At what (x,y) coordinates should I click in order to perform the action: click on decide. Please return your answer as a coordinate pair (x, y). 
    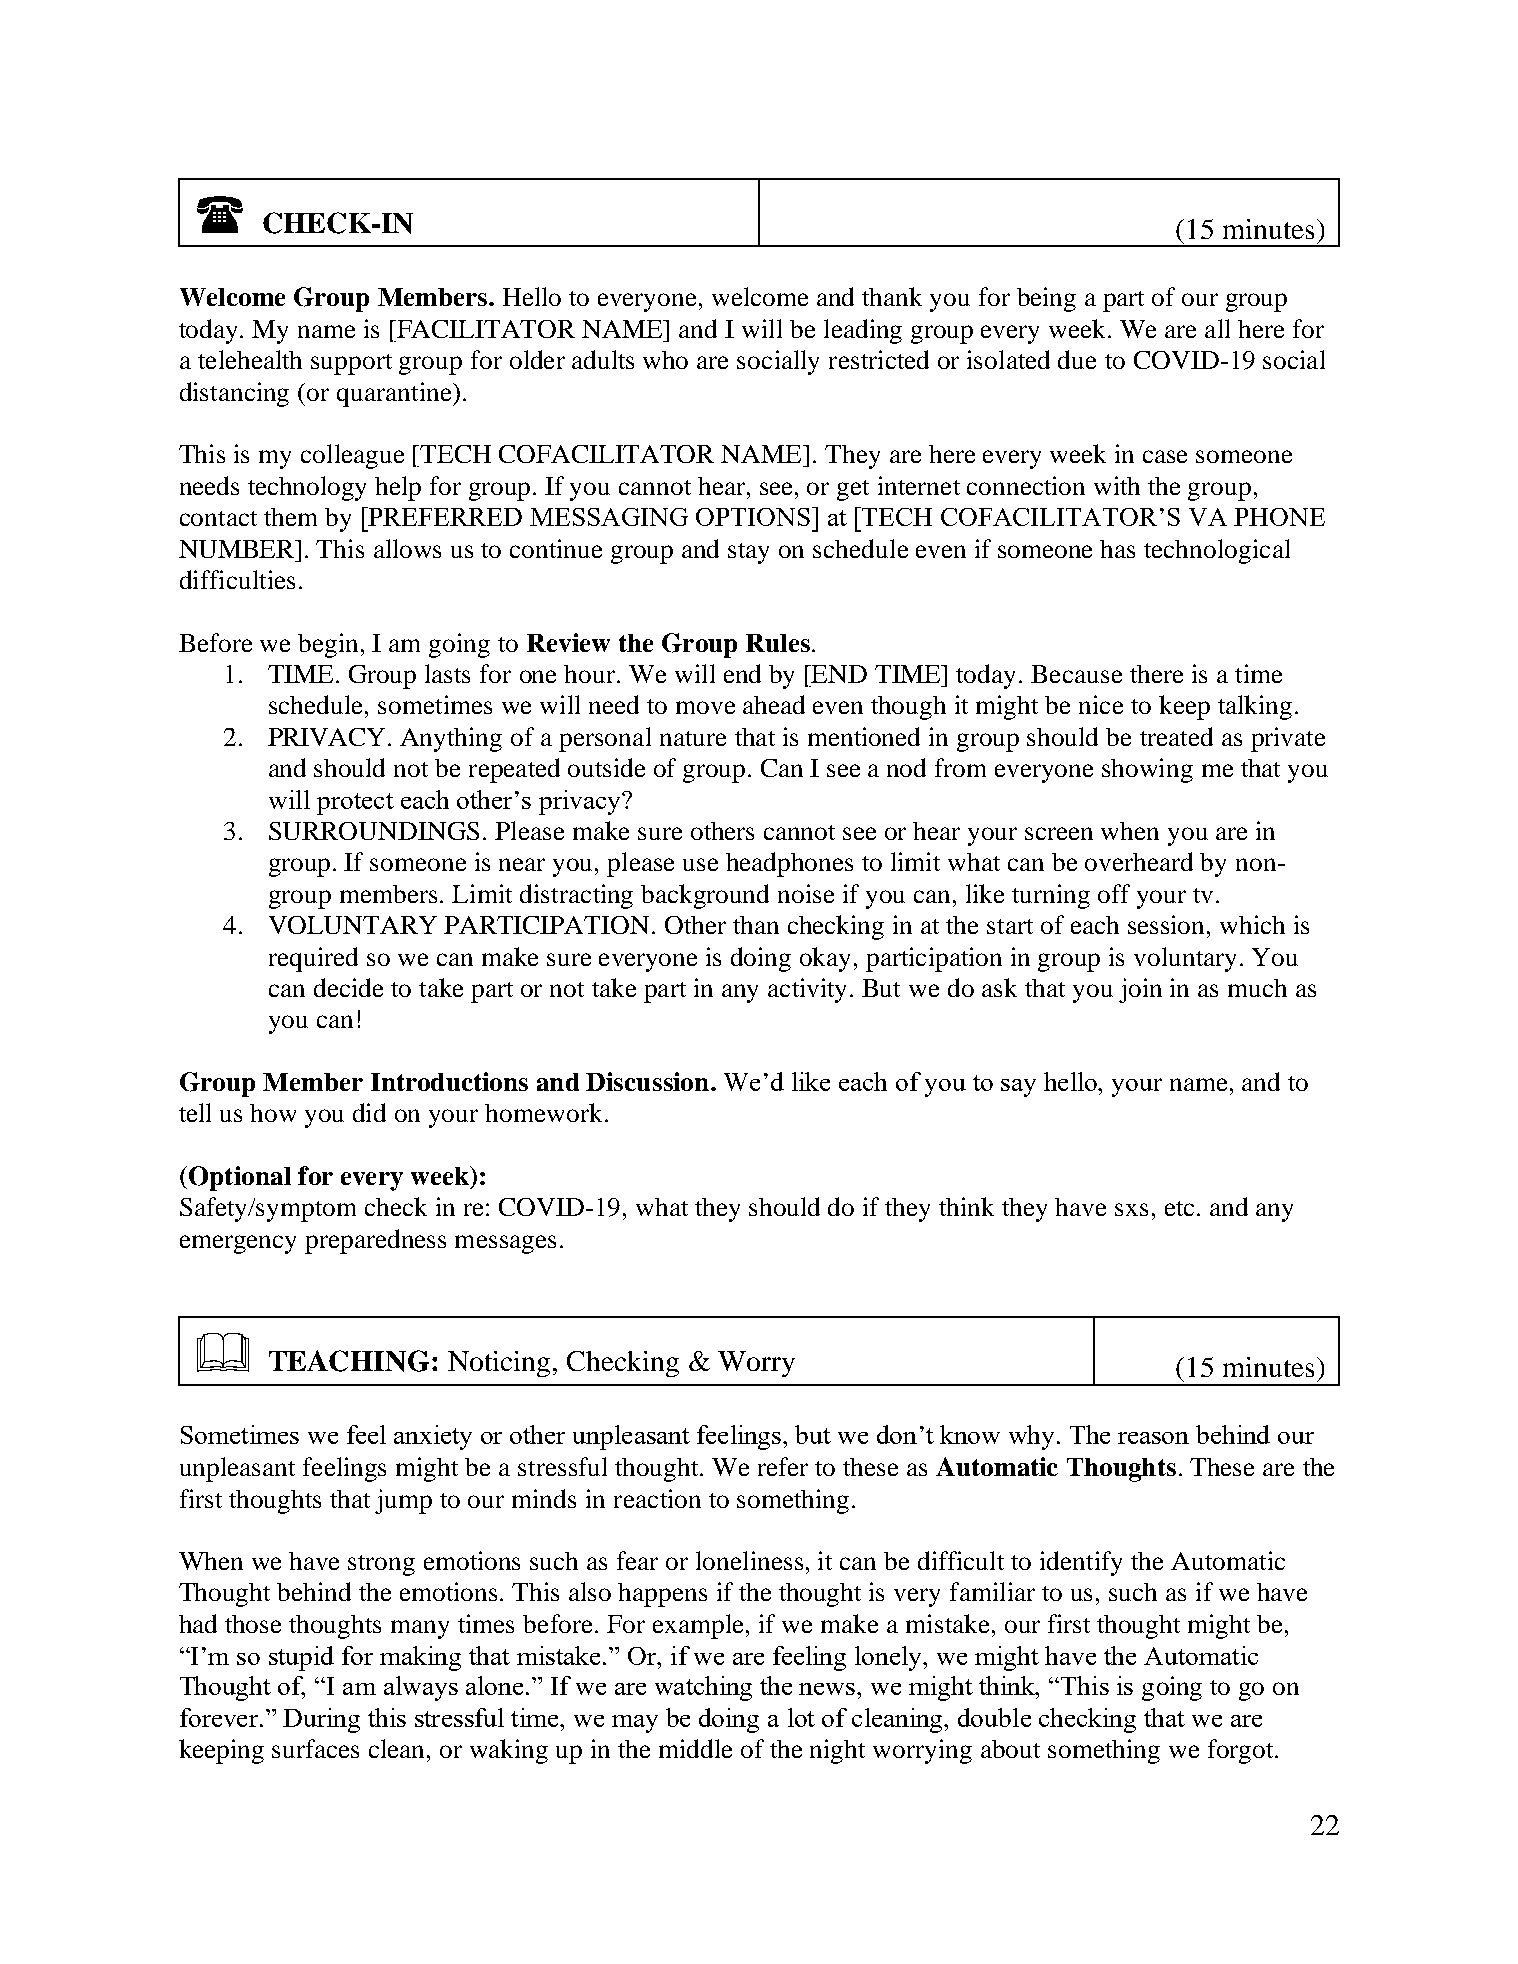
    Looking at the image, I should click on (348, 987).
